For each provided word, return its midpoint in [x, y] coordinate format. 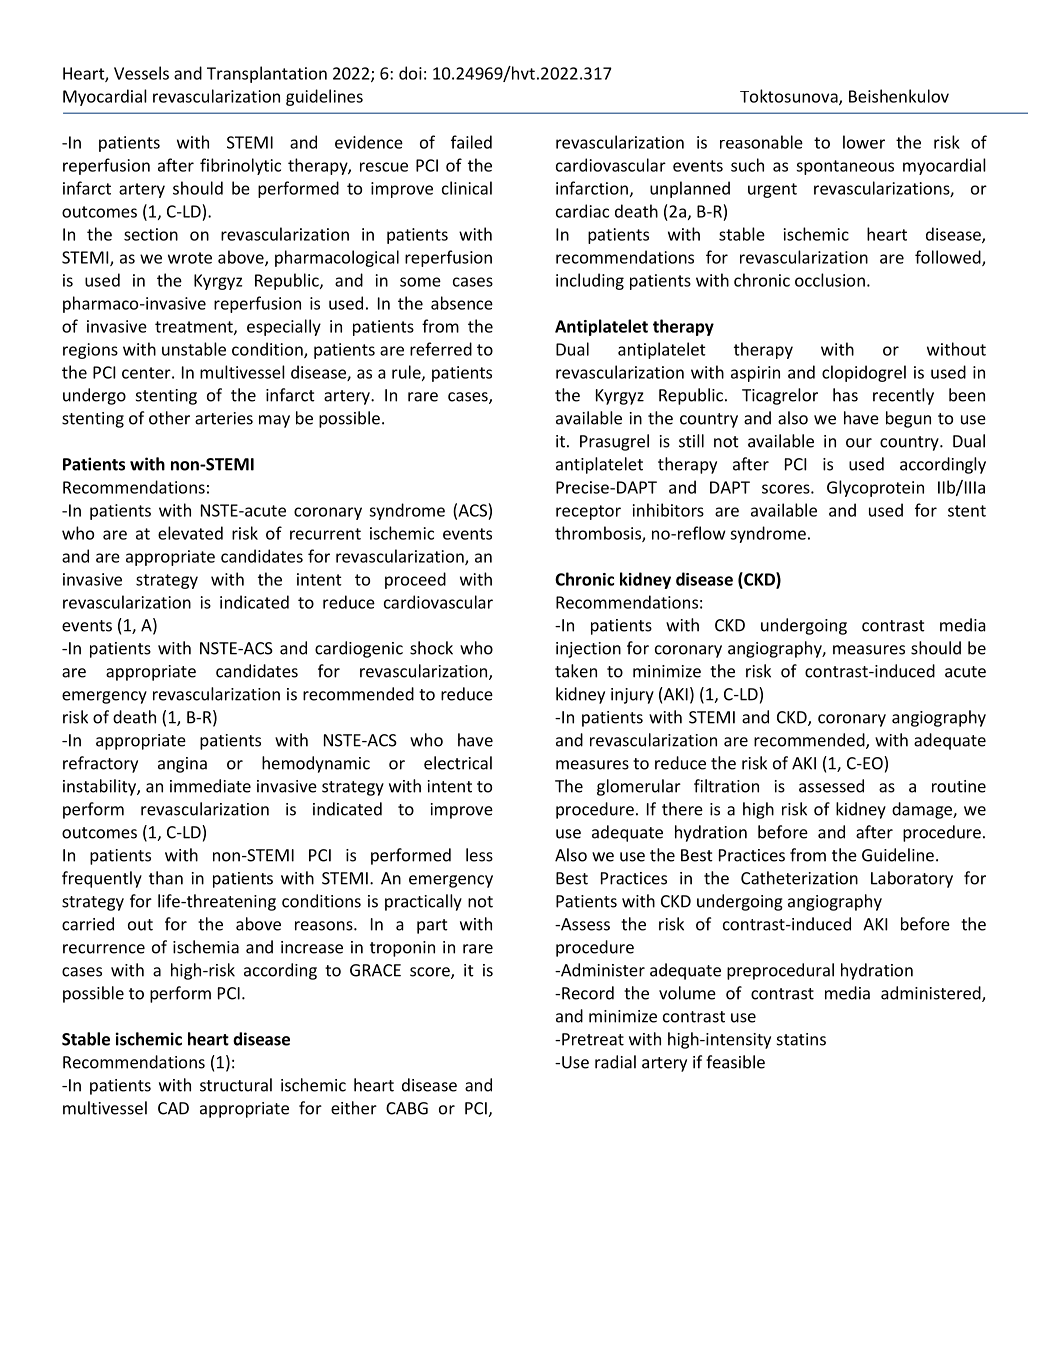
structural [236, 1085]
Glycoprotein [875, 488]
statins [801, 1039]
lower [864, 142]
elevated [190, 533]
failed [471, 142]
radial [615, 1062]
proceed [415, 580]
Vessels [141, 73]
